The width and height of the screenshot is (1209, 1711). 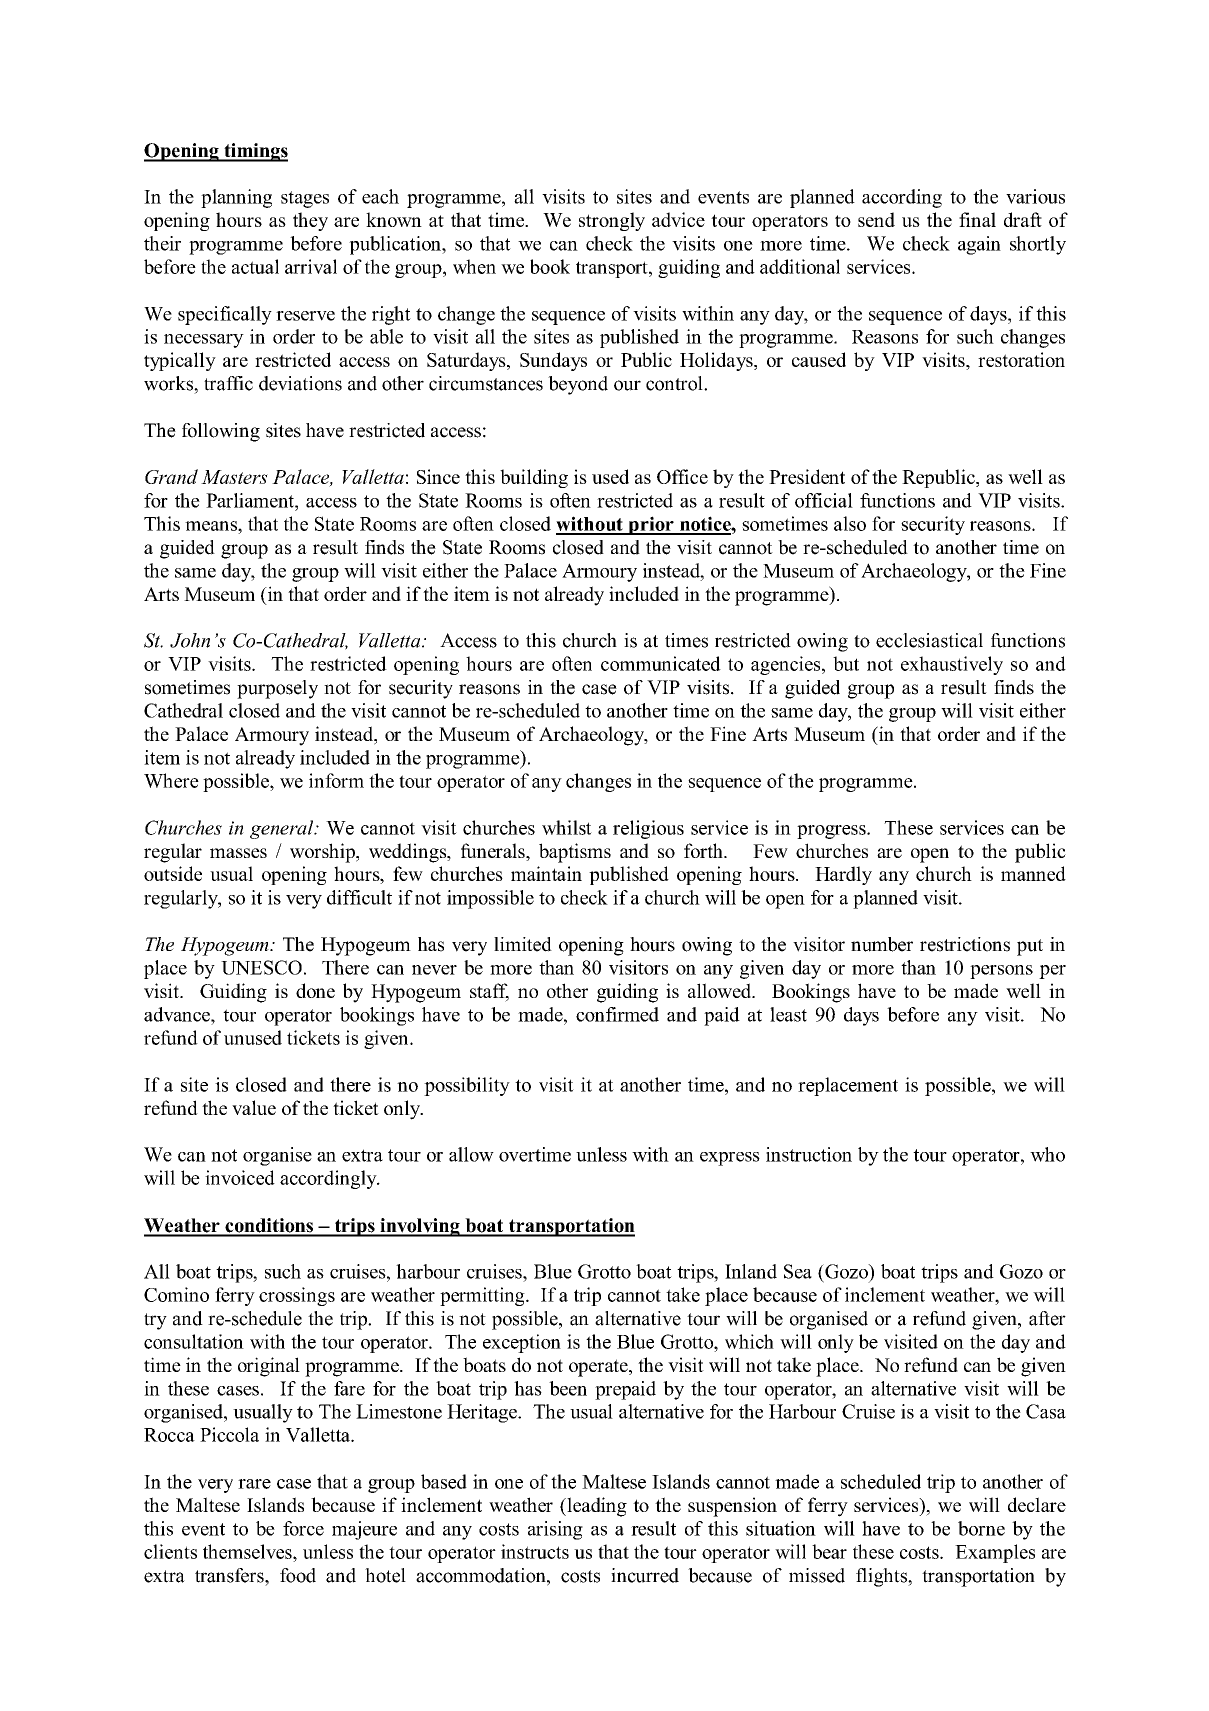 What do you see at coordinates (1047, 1154) in the screenshot?
I see `who` at bounding box center [1047, 1154].
